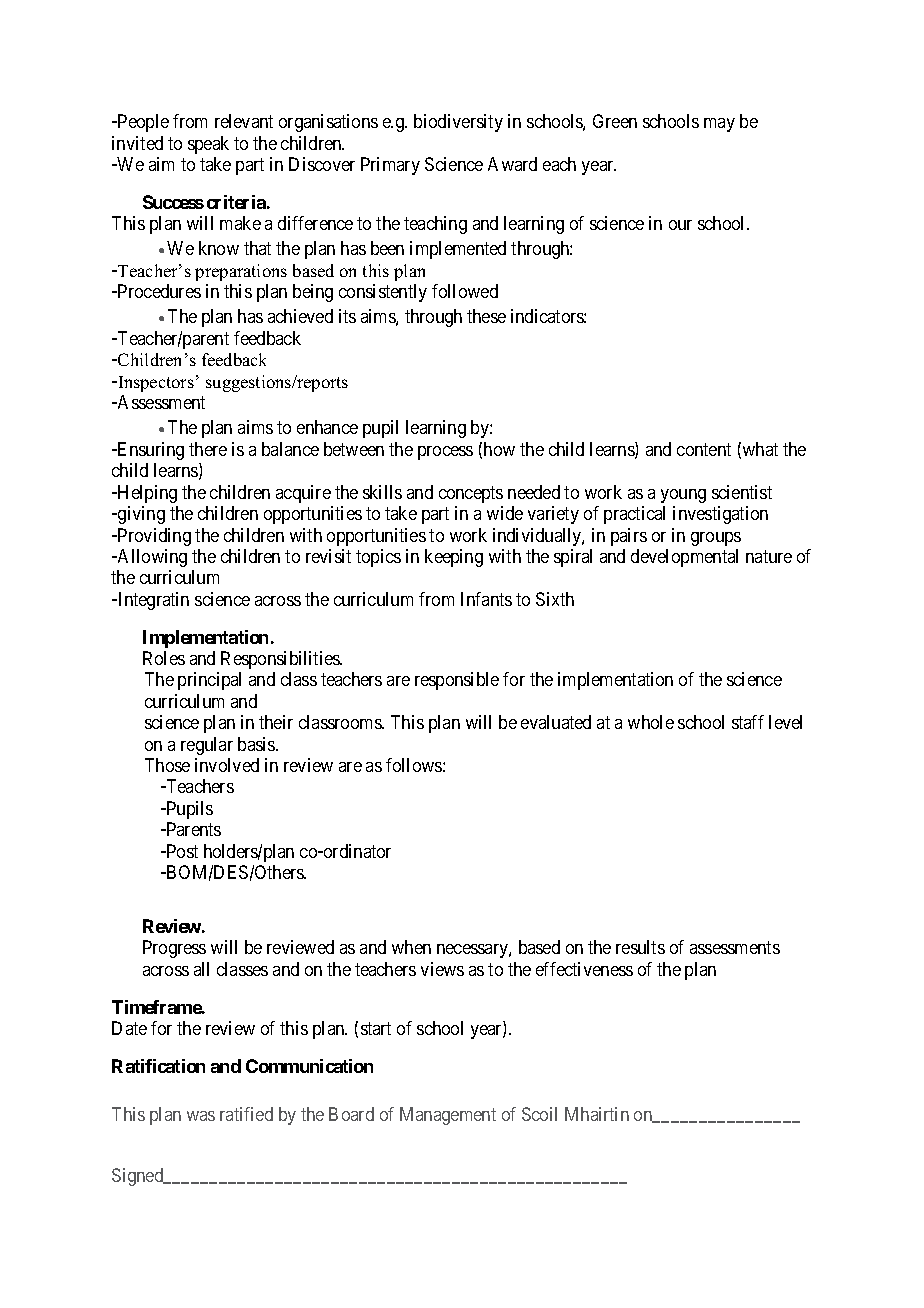 The image size is (924, 1308). I want to click on may, so click(719, 125).
